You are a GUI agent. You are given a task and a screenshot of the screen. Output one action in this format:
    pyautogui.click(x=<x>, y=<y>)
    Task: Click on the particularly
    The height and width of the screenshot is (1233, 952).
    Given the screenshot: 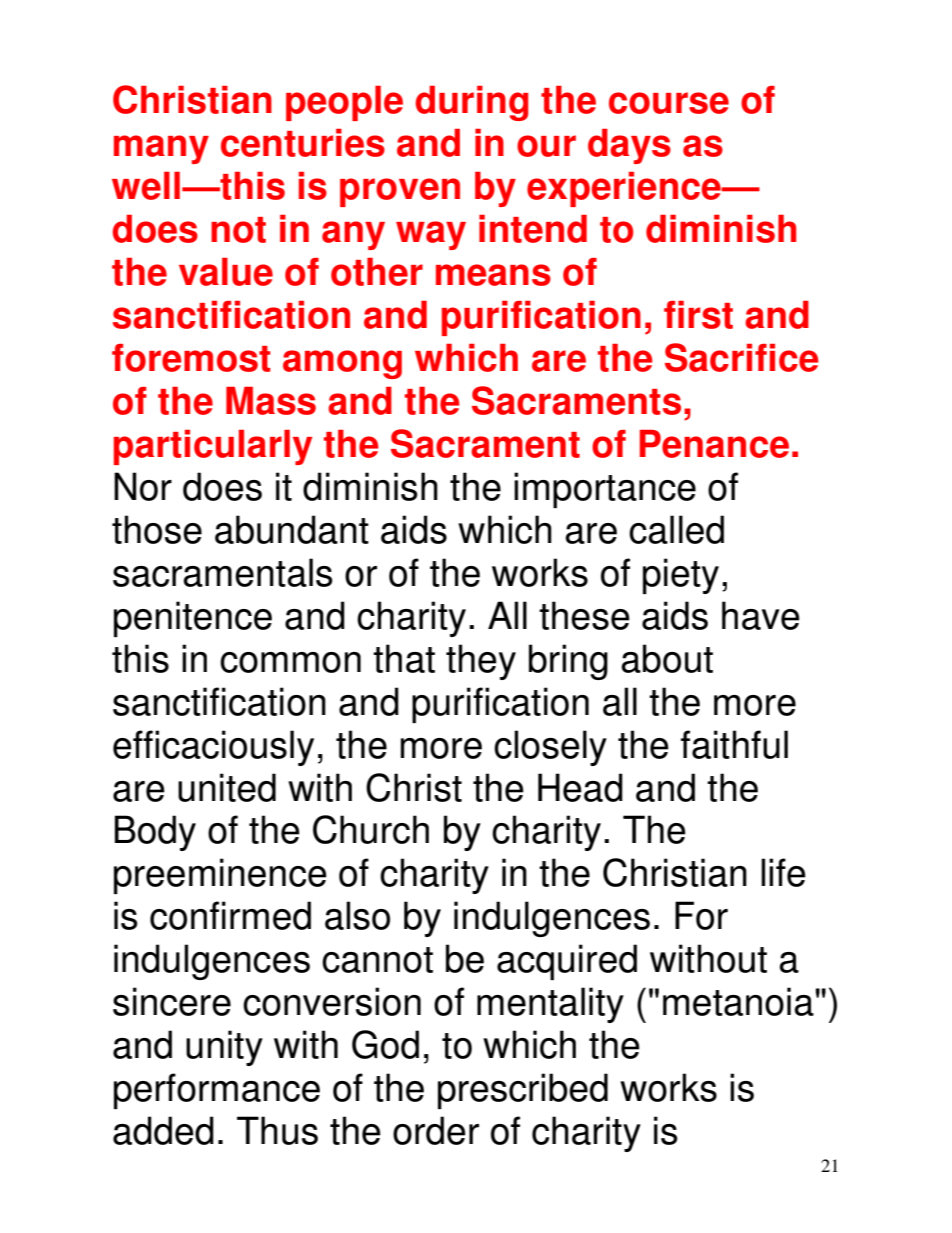 What is the action you would take?
    pyautogui.click(x=213, y=447)
